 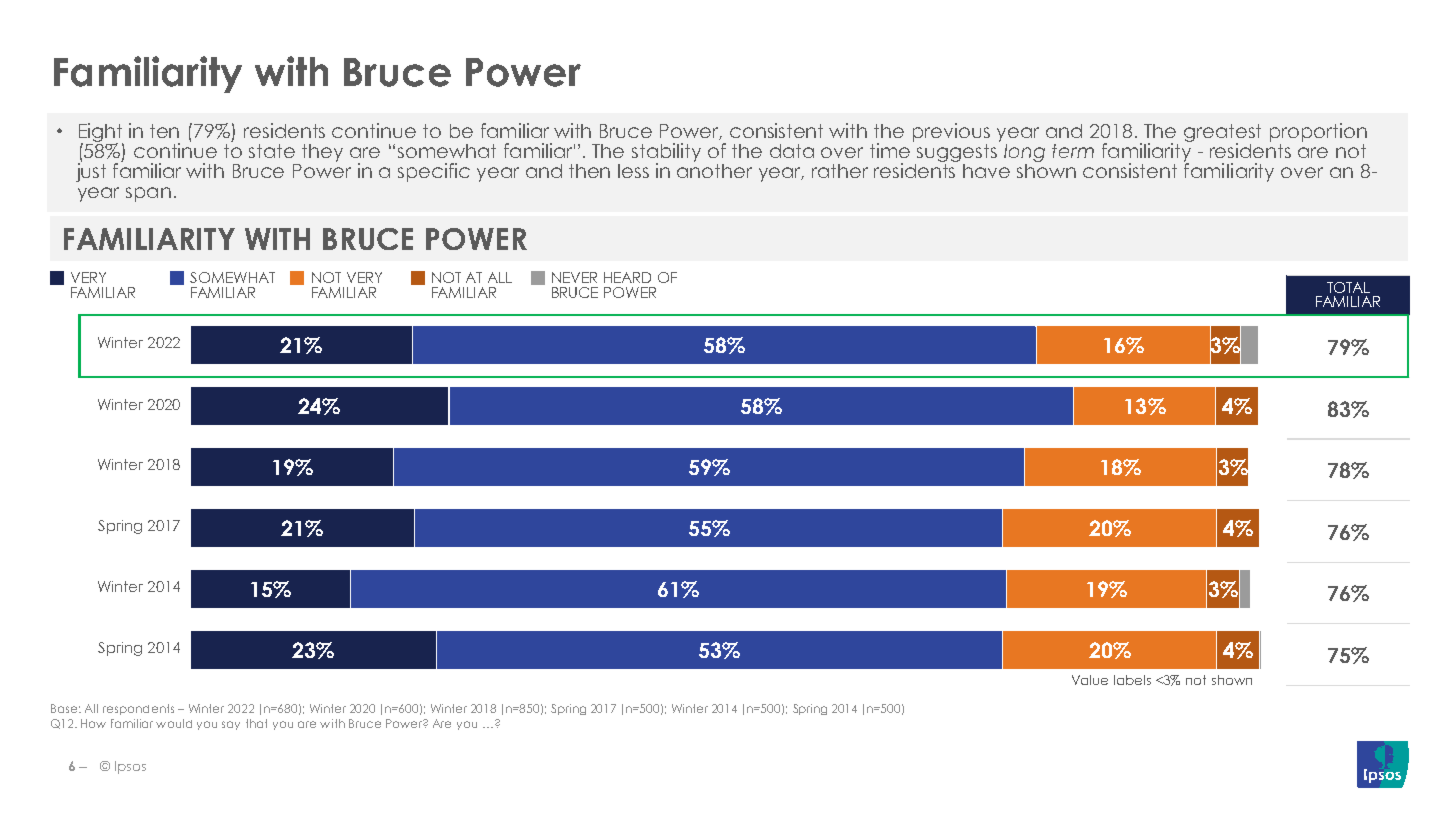 What do you see at coordinates (666, 153) in the screenshot?
I see `stability` at bounding box center [666, 153].
